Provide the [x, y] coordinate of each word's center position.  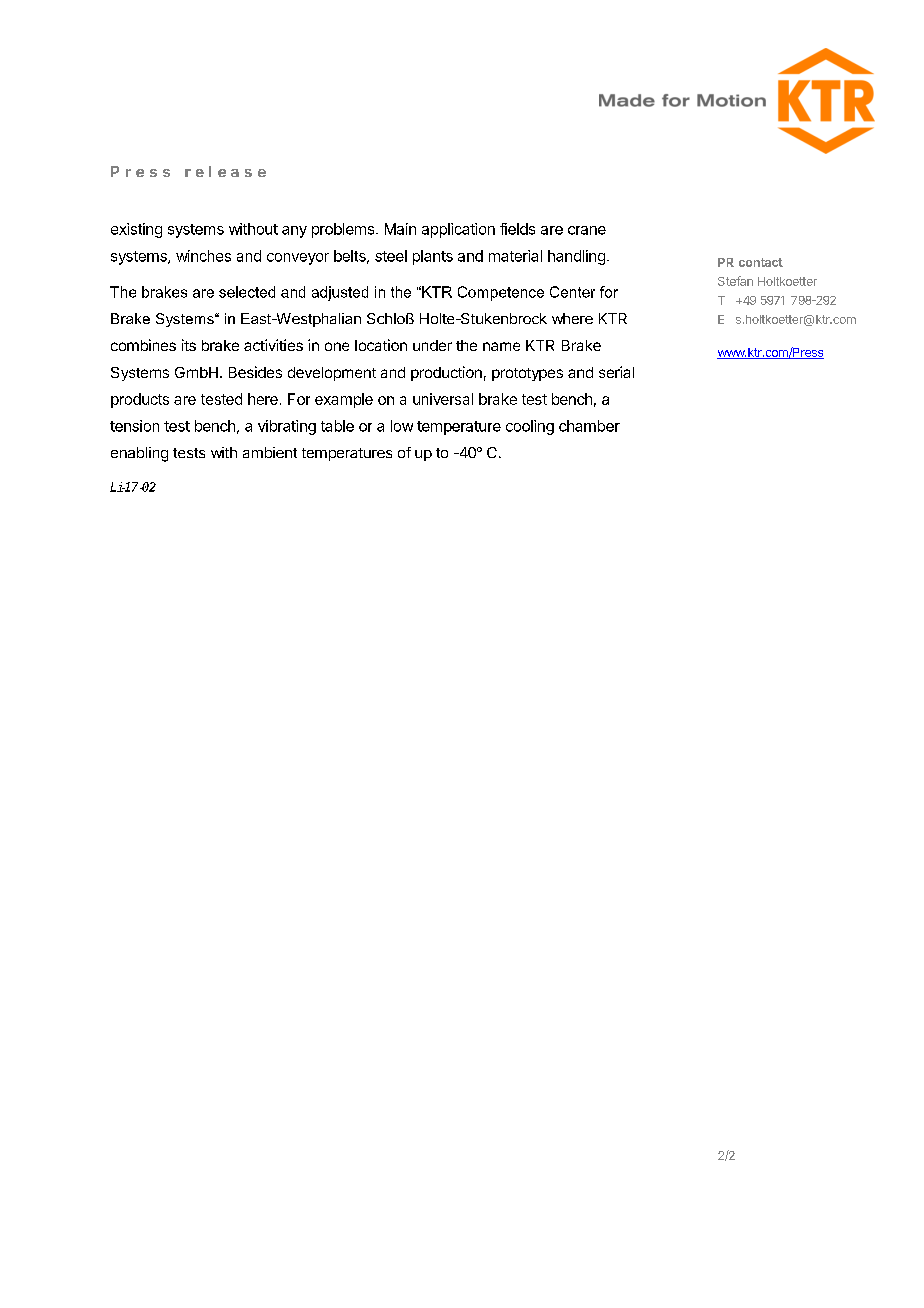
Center [572, 292]
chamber [589, 426]
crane [587, 230]
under [432, 345]
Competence [501, 293]
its [189, 345]
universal [443, 399]
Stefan [735, 281]
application [458, 230]
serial [616, 372]
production [446, 373]
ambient [270, 452]
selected [247, 292]
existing [136, 230]
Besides [255, 372]
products [140, 400]
